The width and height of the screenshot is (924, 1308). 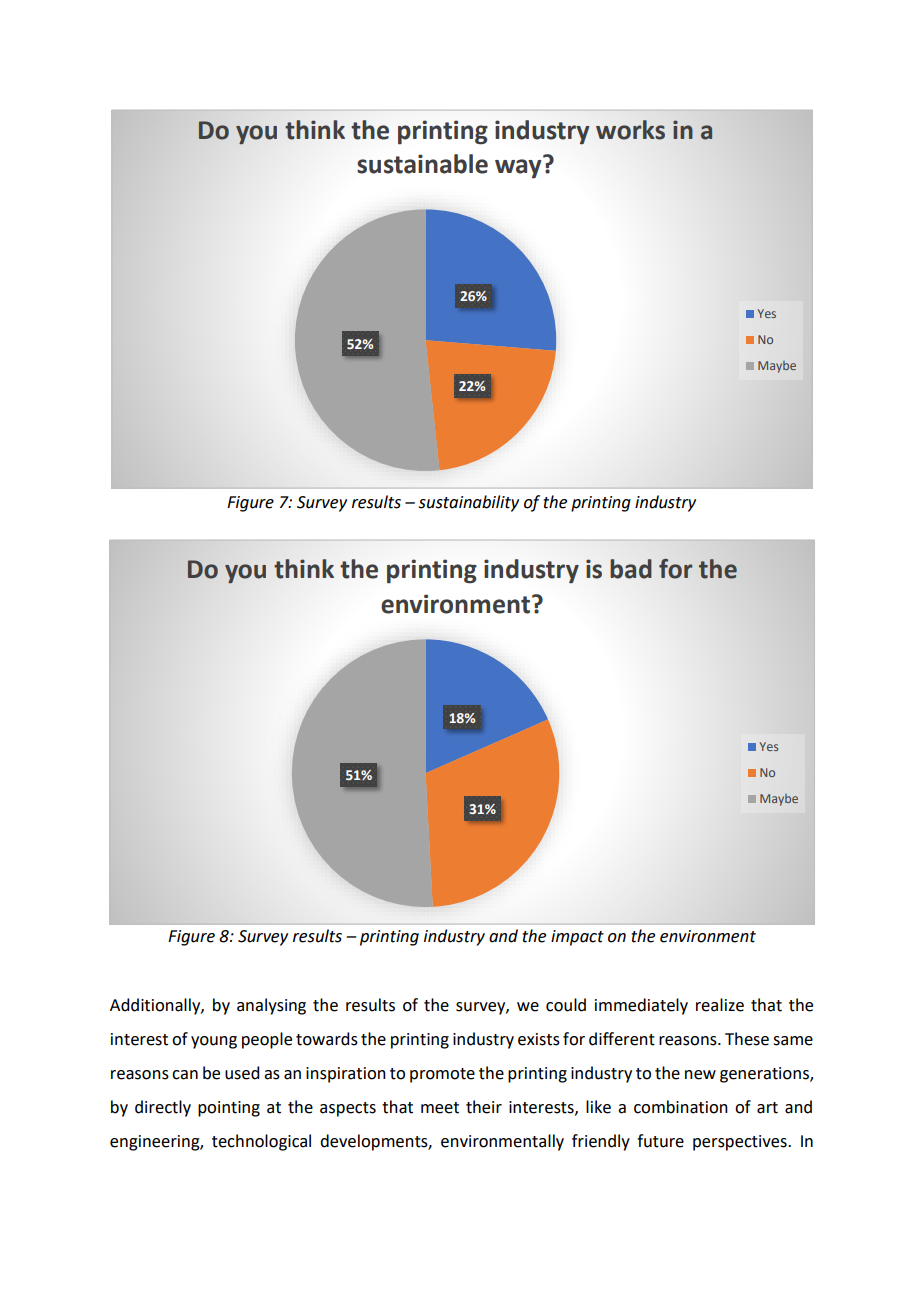 What do you see at coordinates (681, 1107) in the screenshot?
I see `combination` at bounding box center [681, 1107].
